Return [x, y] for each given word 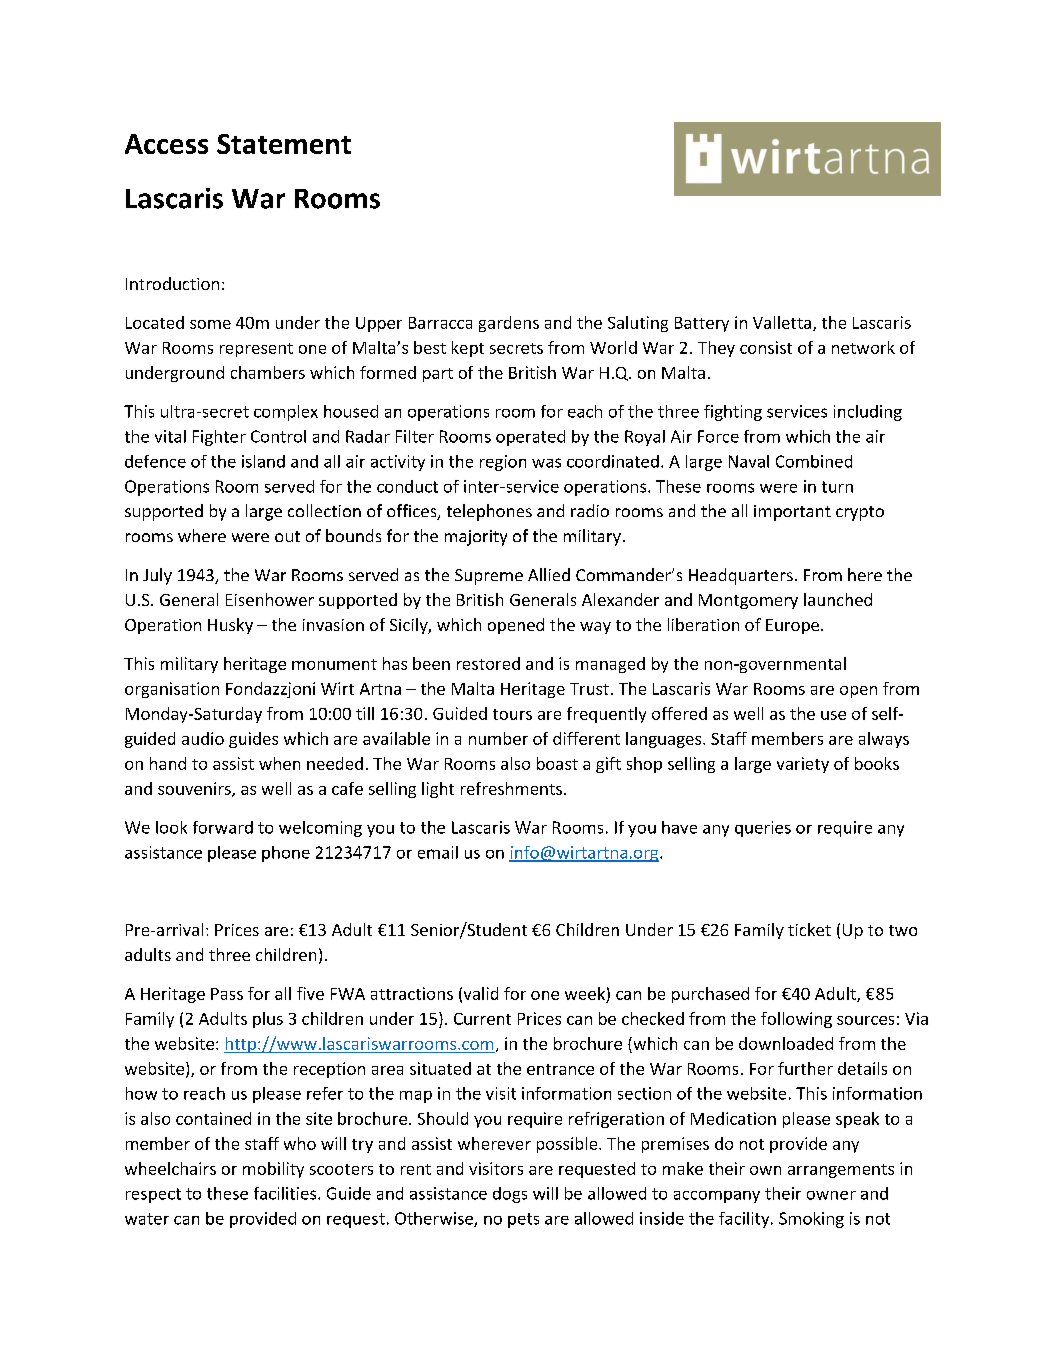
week [585, 993]
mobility [273, 1170]
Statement [284, 144]
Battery [702, 324]
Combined [814, 461]
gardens [509, 324]
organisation [172, 690]
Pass [227, 994]
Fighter [219, 438]
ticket [809, 929]
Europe [794, 626]
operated [530, 438]
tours [512, 714]
